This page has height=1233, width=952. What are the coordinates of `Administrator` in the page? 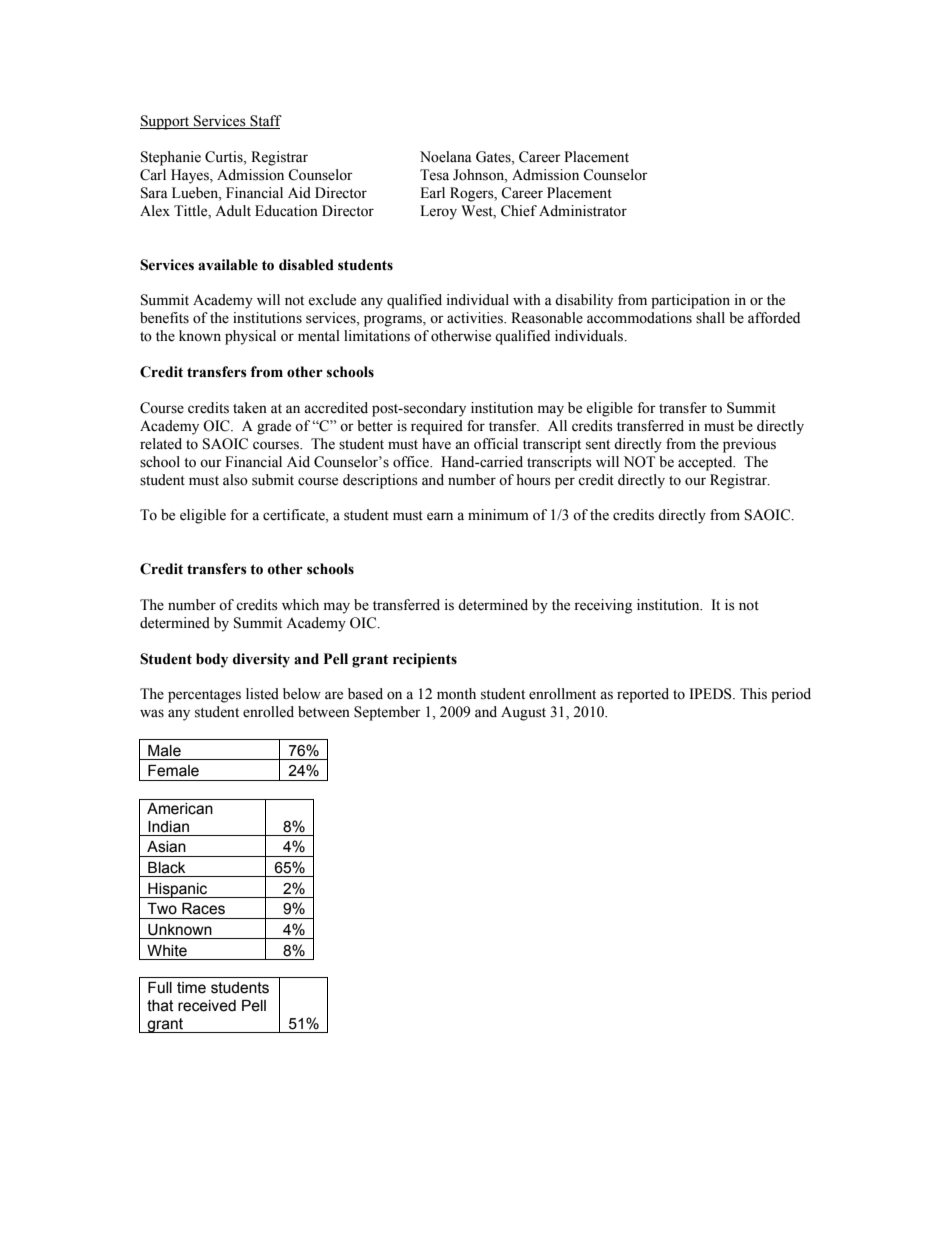 It's located at (583, 211).
